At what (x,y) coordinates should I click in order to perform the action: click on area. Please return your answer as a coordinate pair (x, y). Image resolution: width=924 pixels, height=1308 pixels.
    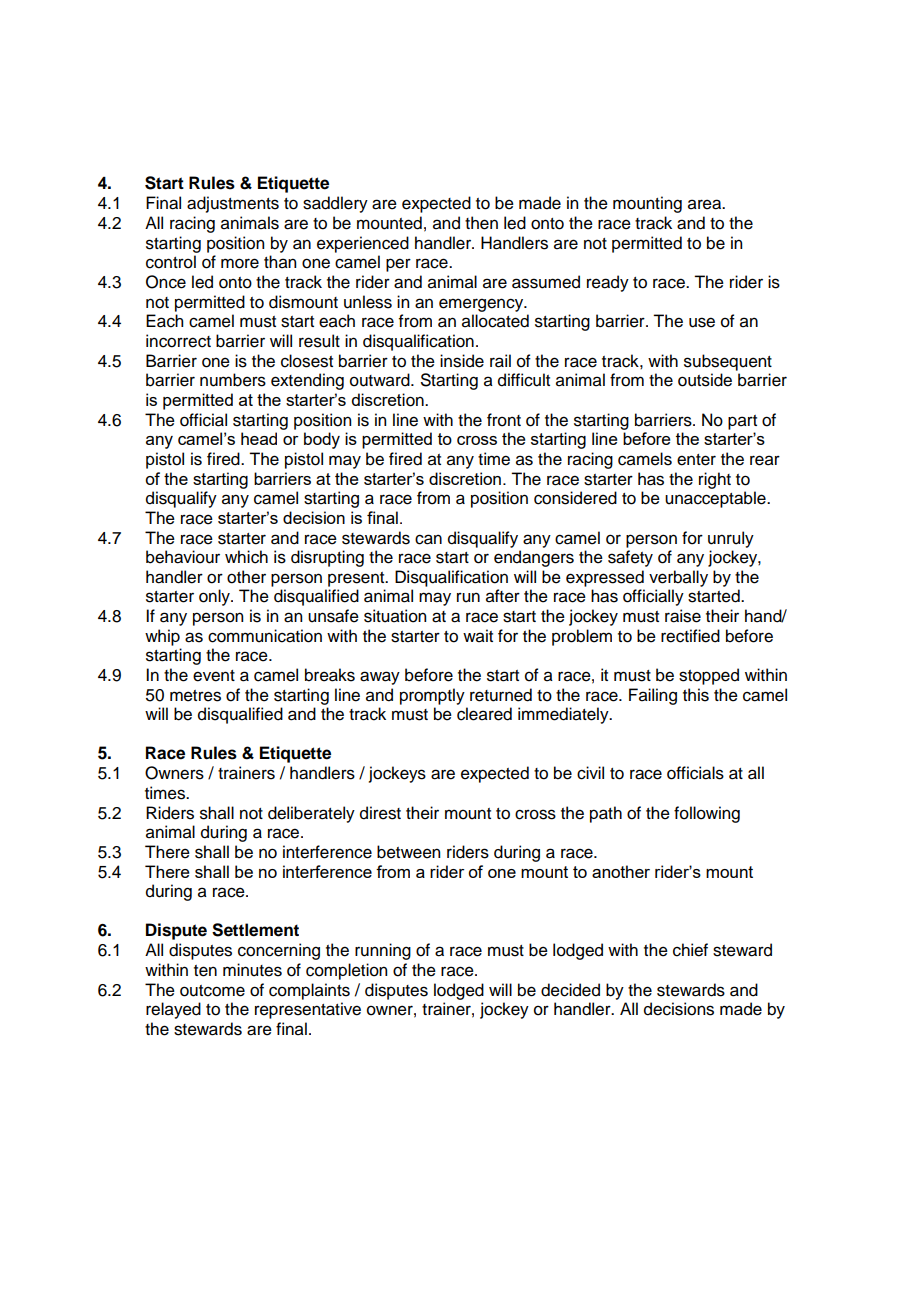
    Looking at the image, I should click on (706, 204).
